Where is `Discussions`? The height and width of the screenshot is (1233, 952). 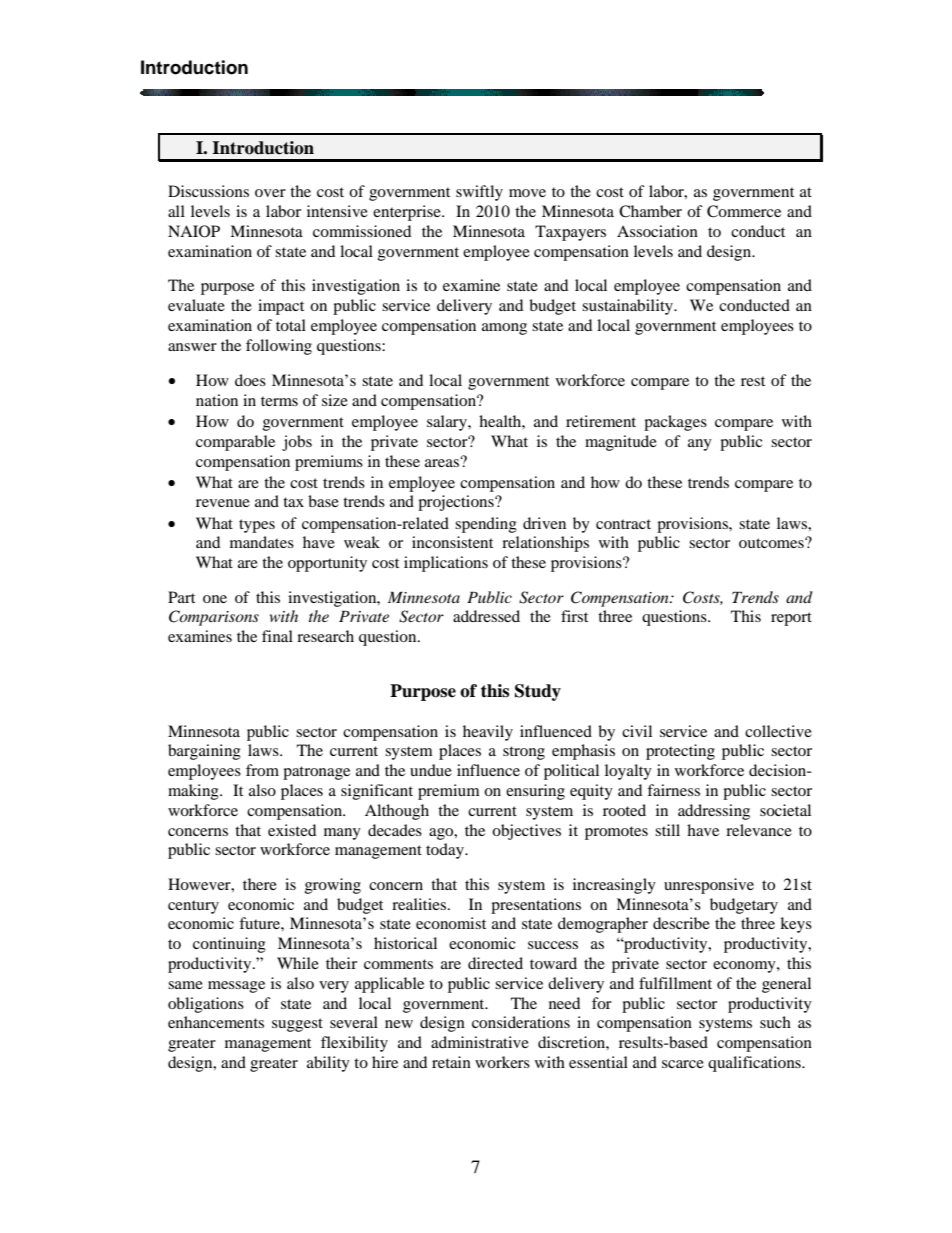 Discussions is located at coordinates (208, 191).
